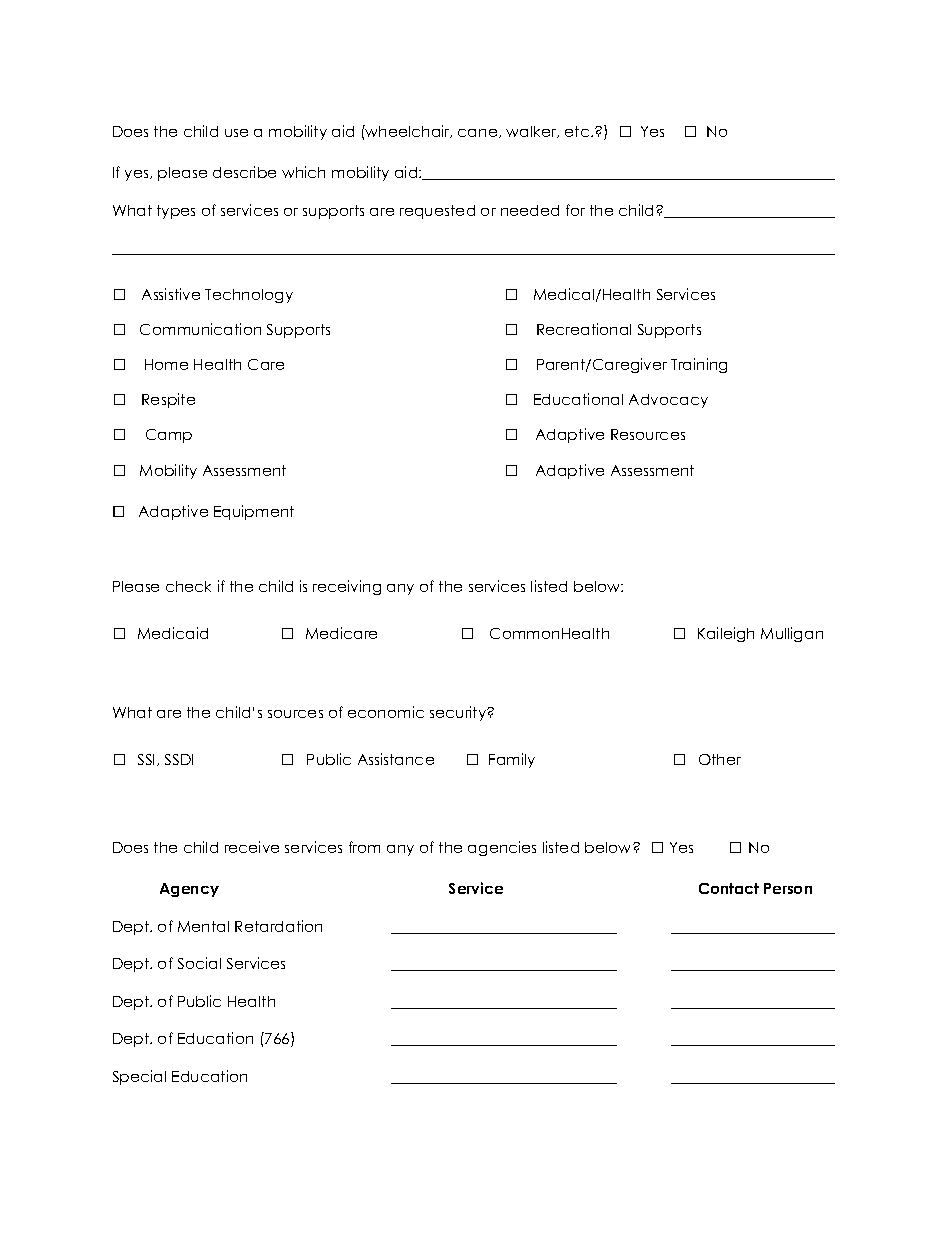 The width and height of the page is (952, 1233). I want to click on describe, so click(244, 172).
